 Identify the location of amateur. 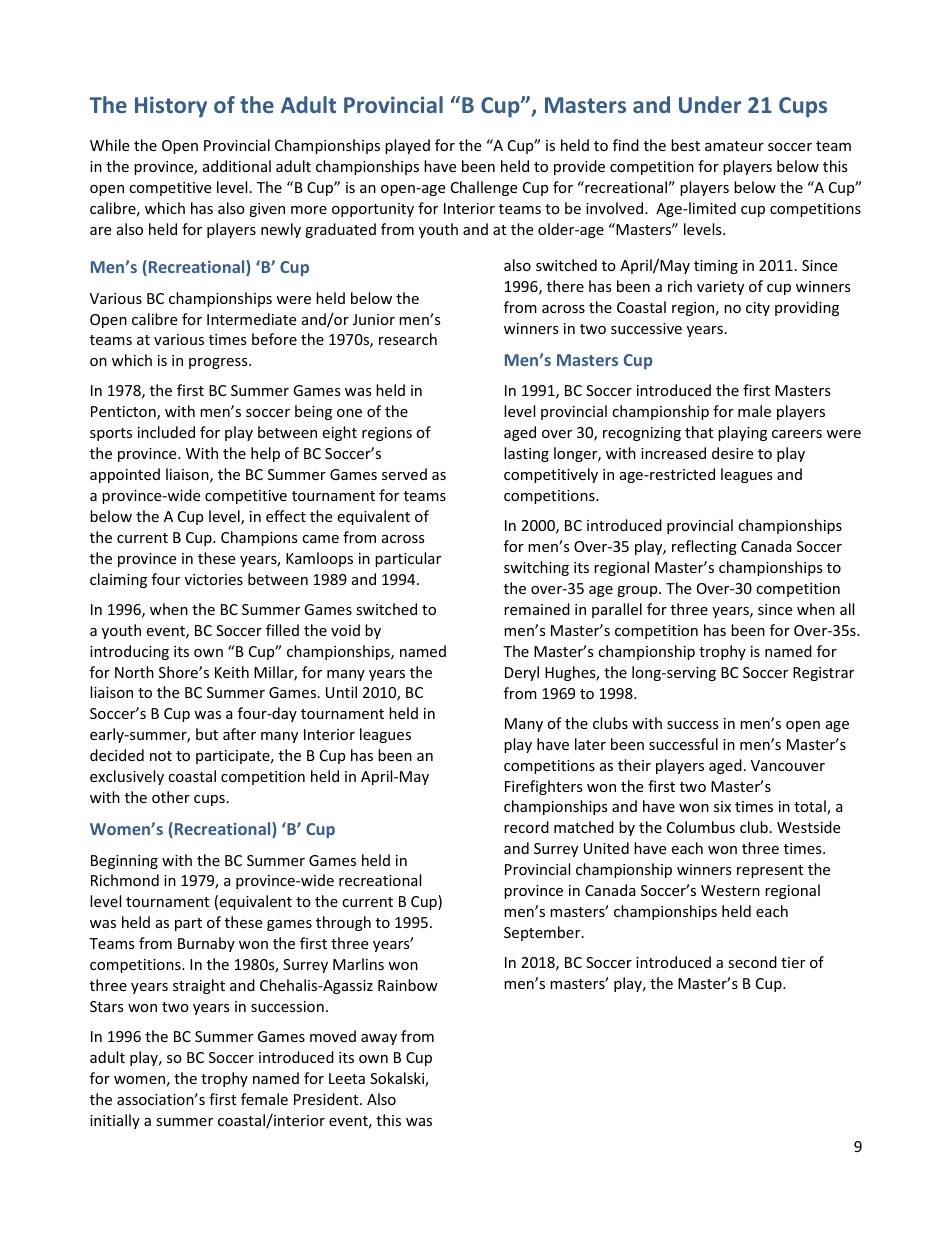
(734, 146).
